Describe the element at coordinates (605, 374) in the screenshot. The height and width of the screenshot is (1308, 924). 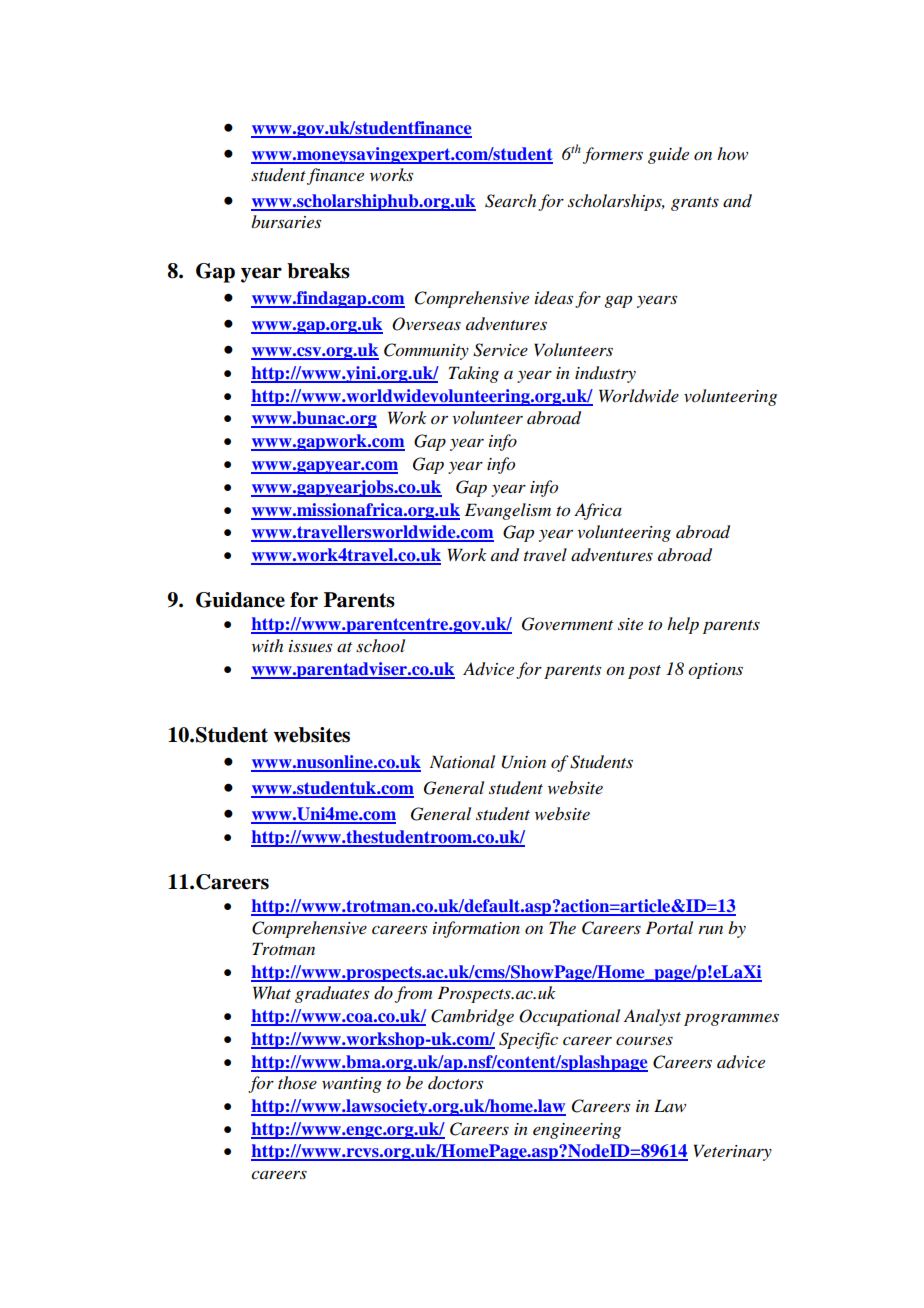
I see `industry` at that location.
